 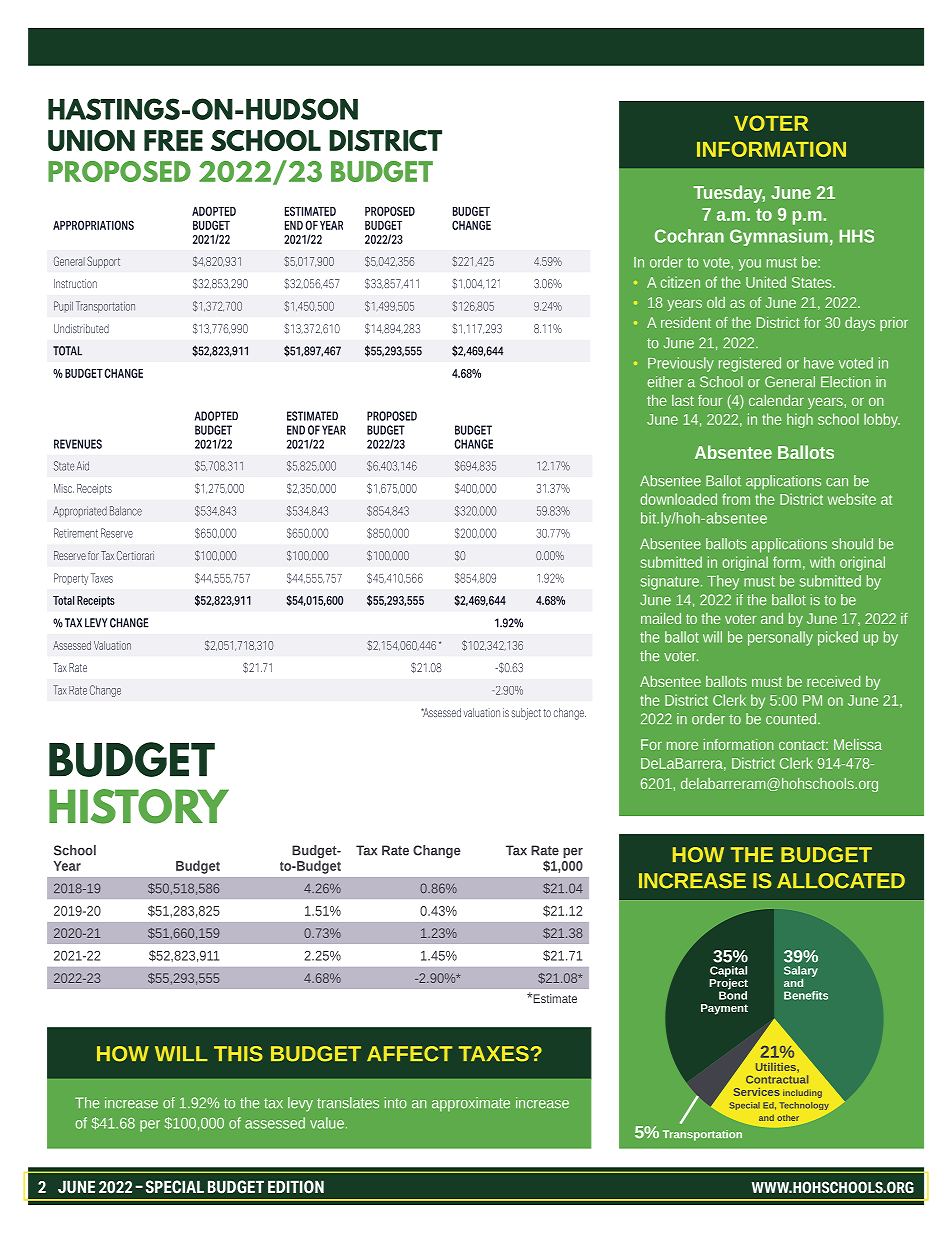 What do you see at coordinates (126, 511) in the document?
I see `Balance` at bounding box center [126, 511].
